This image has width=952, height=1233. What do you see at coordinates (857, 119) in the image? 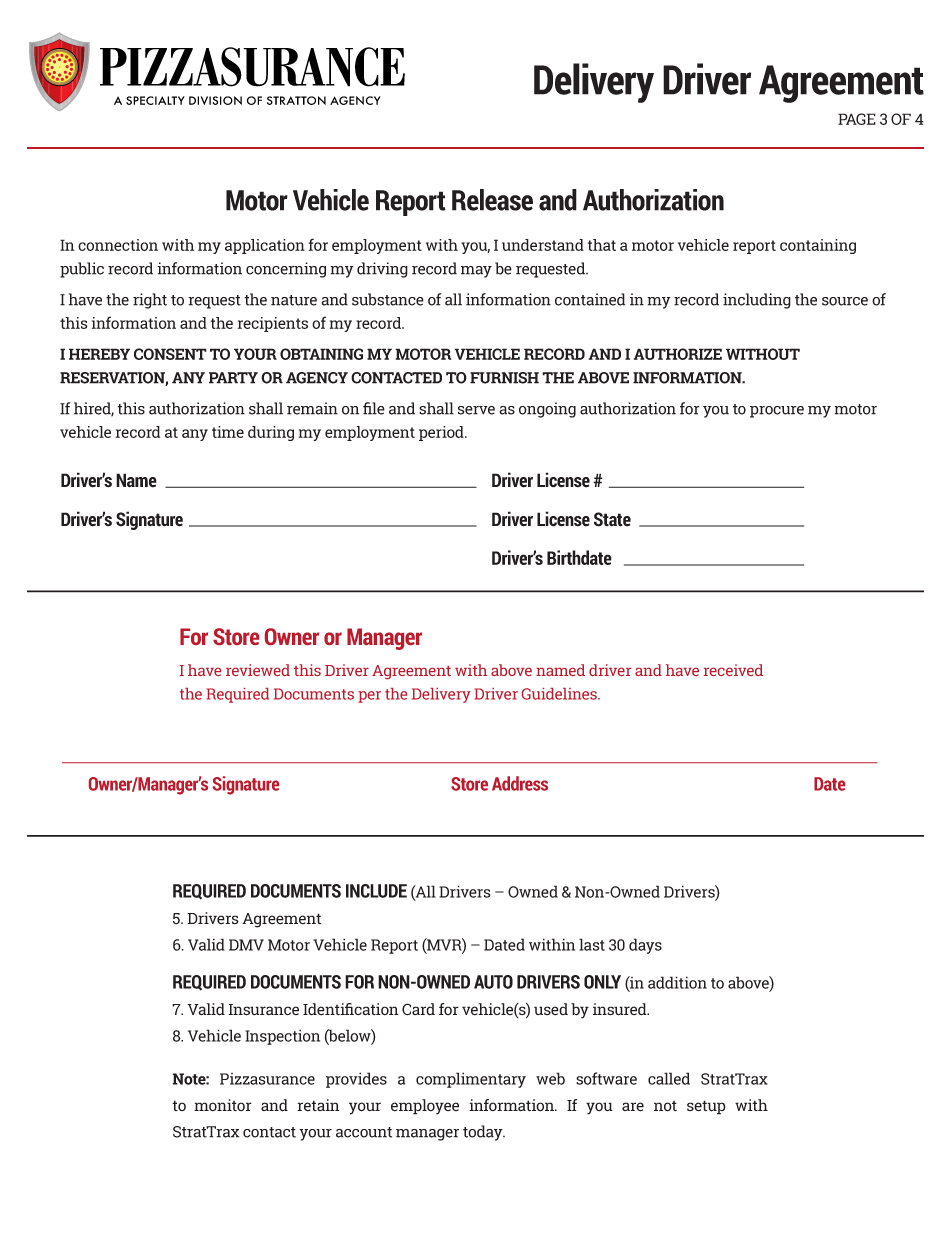
I see `PAGE` at bounding box center [857, 119].
